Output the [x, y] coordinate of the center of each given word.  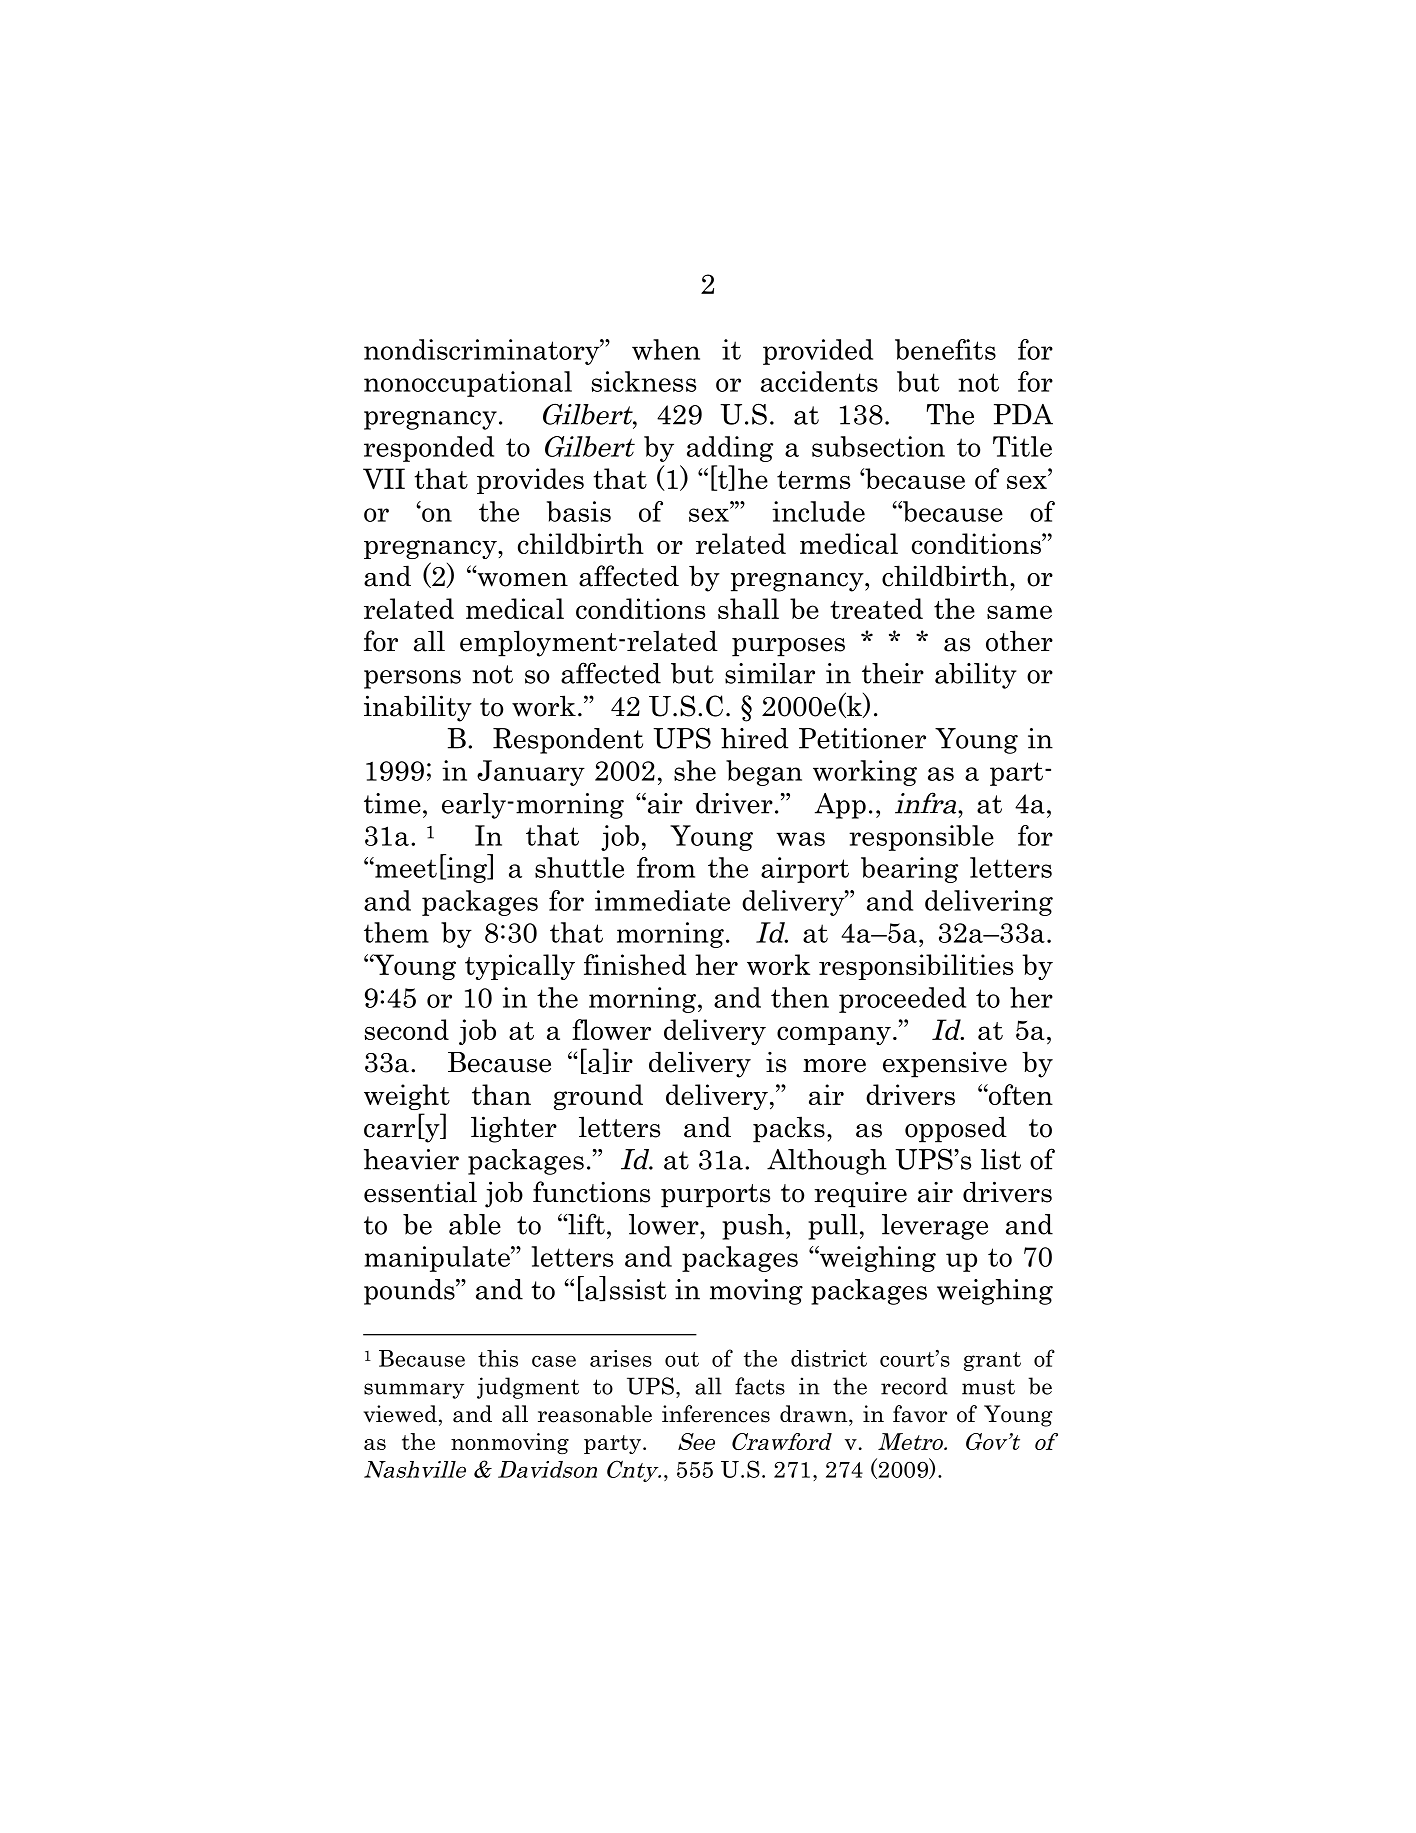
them [396, 932]
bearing [909, 870]
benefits [945, 349]
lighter [514, 1129]
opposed [956, 1129]
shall [748, 608]
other [1019, 641]
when [666, 349]
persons [412, 679]
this [498, 1358]
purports [715, 1196]
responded [429, 449]
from [666, 867]
